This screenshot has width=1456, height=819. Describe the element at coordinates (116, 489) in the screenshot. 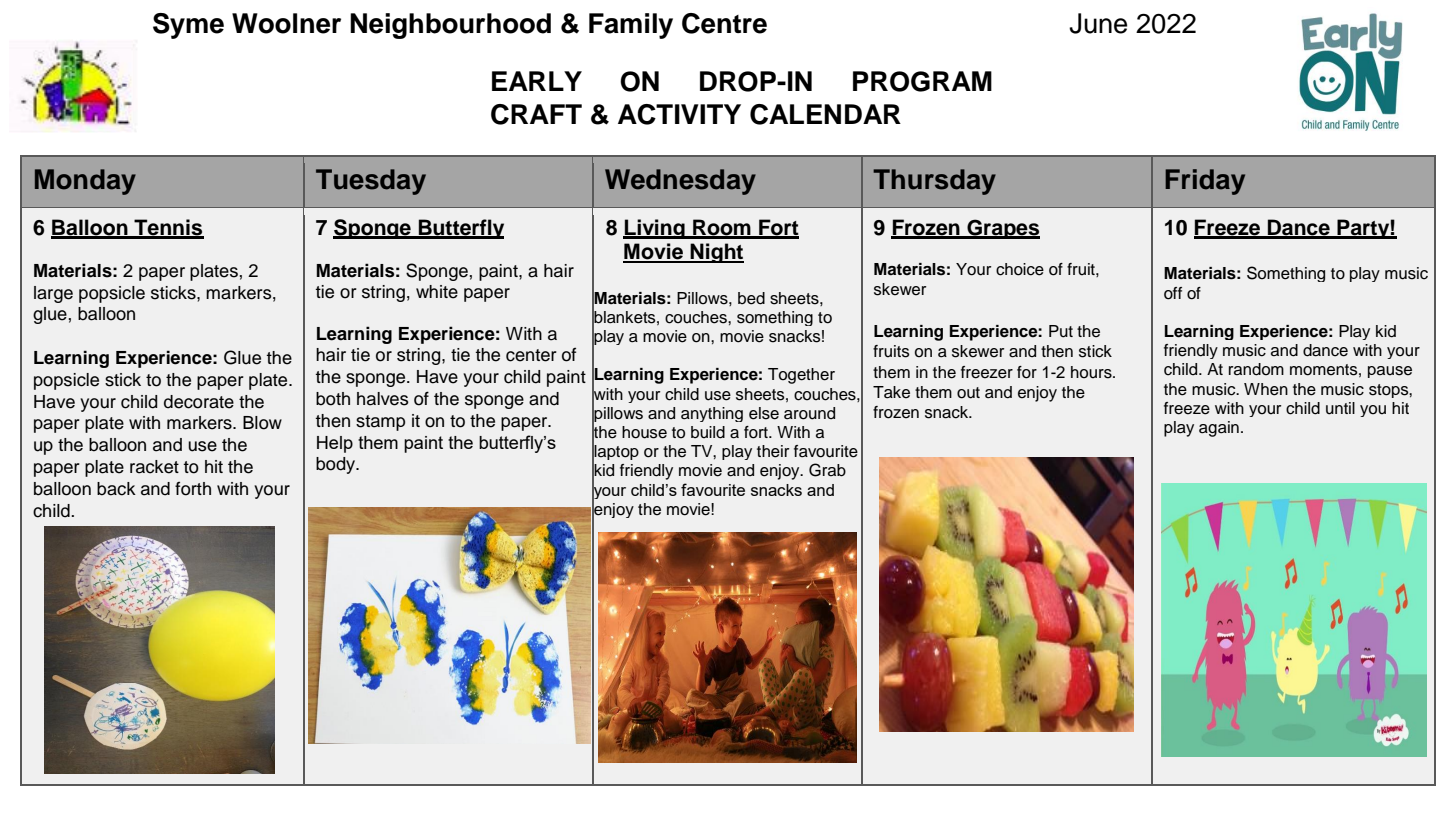

I see `back` at that location.
